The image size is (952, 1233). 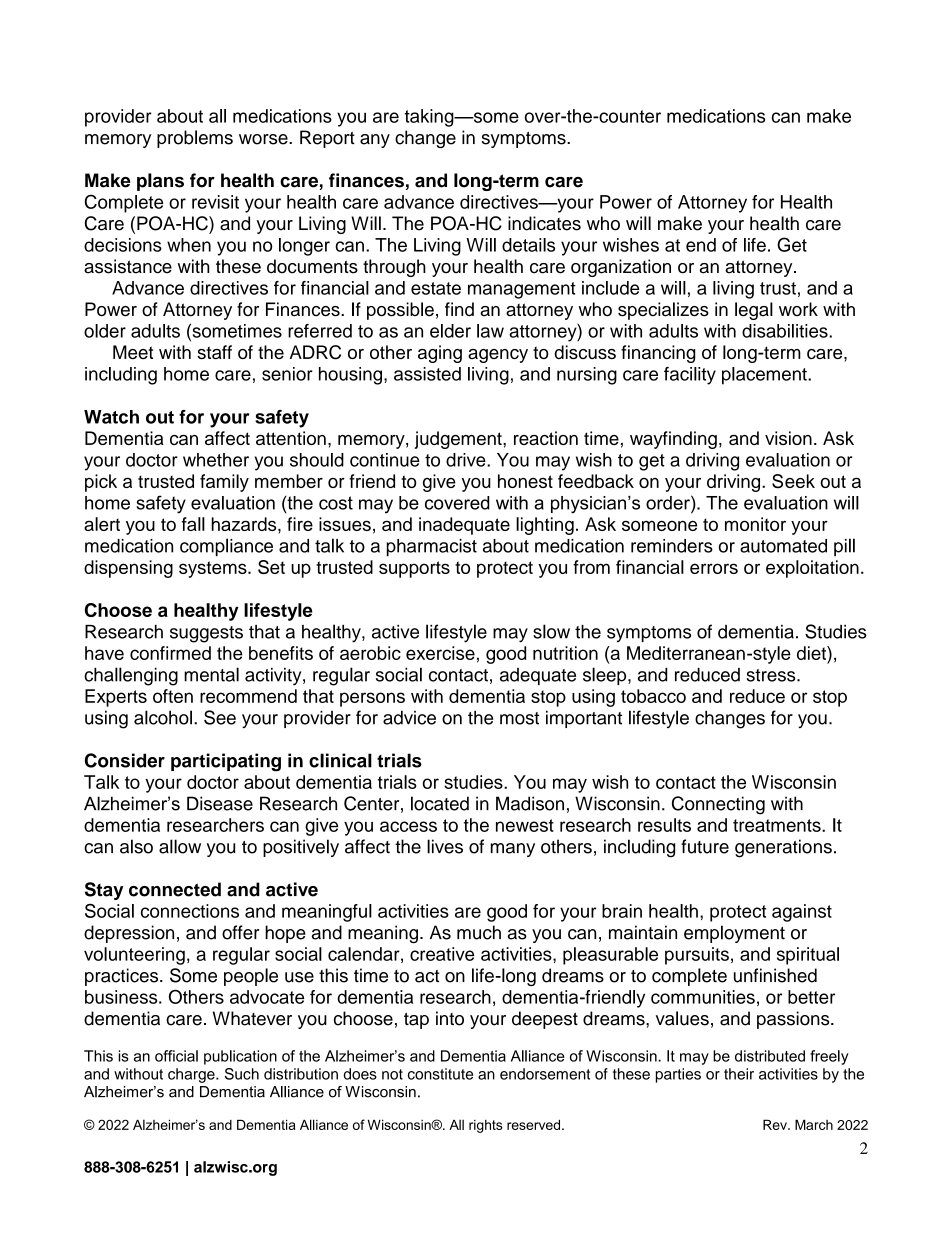 What do you see at coordinates (220, 803) in the document?
I see `Disease` at bounding box center [220, 803].
